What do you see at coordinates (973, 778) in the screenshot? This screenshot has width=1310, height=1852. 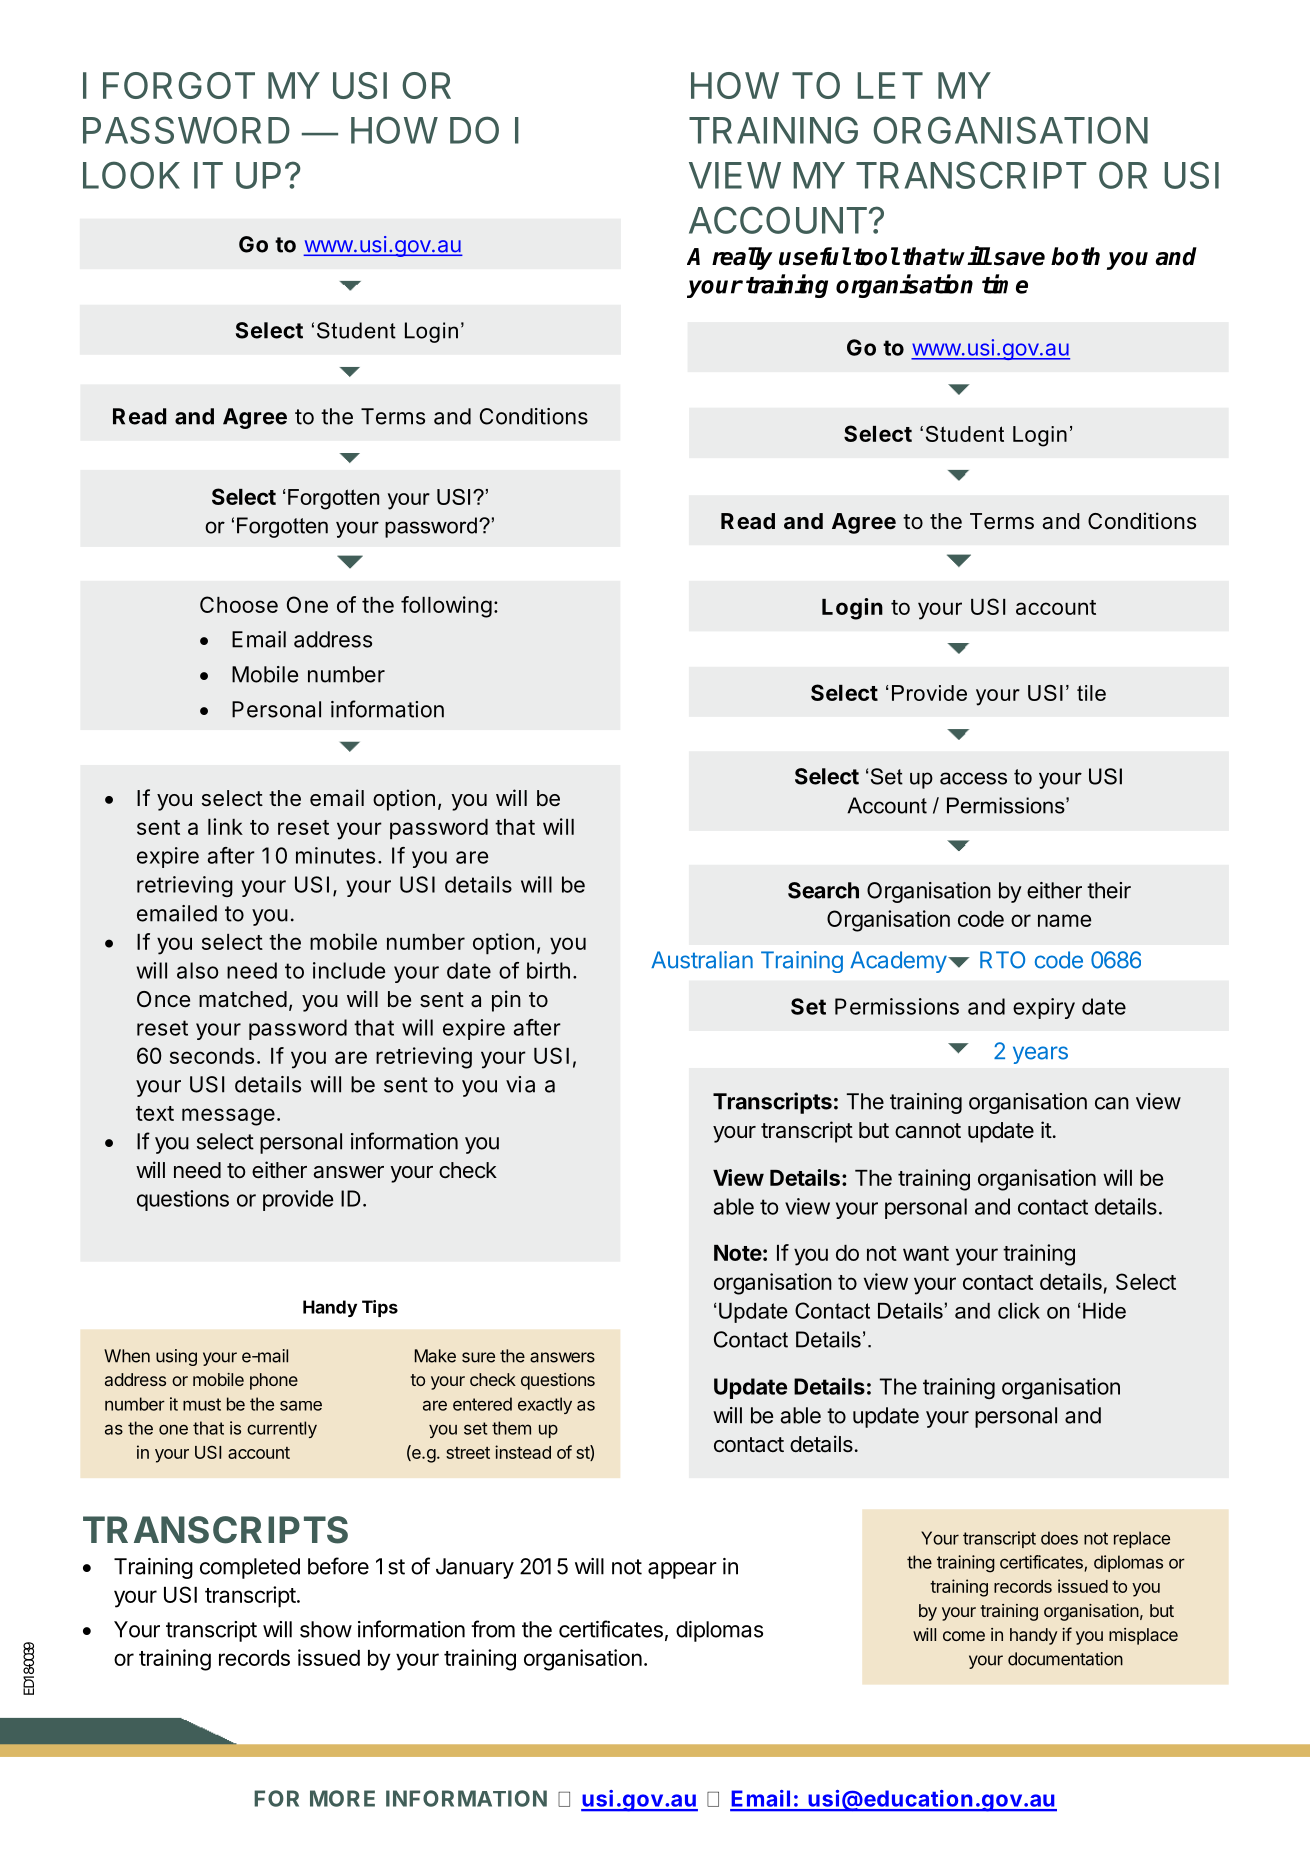 I see `access` at bounding box center [973, 778].
